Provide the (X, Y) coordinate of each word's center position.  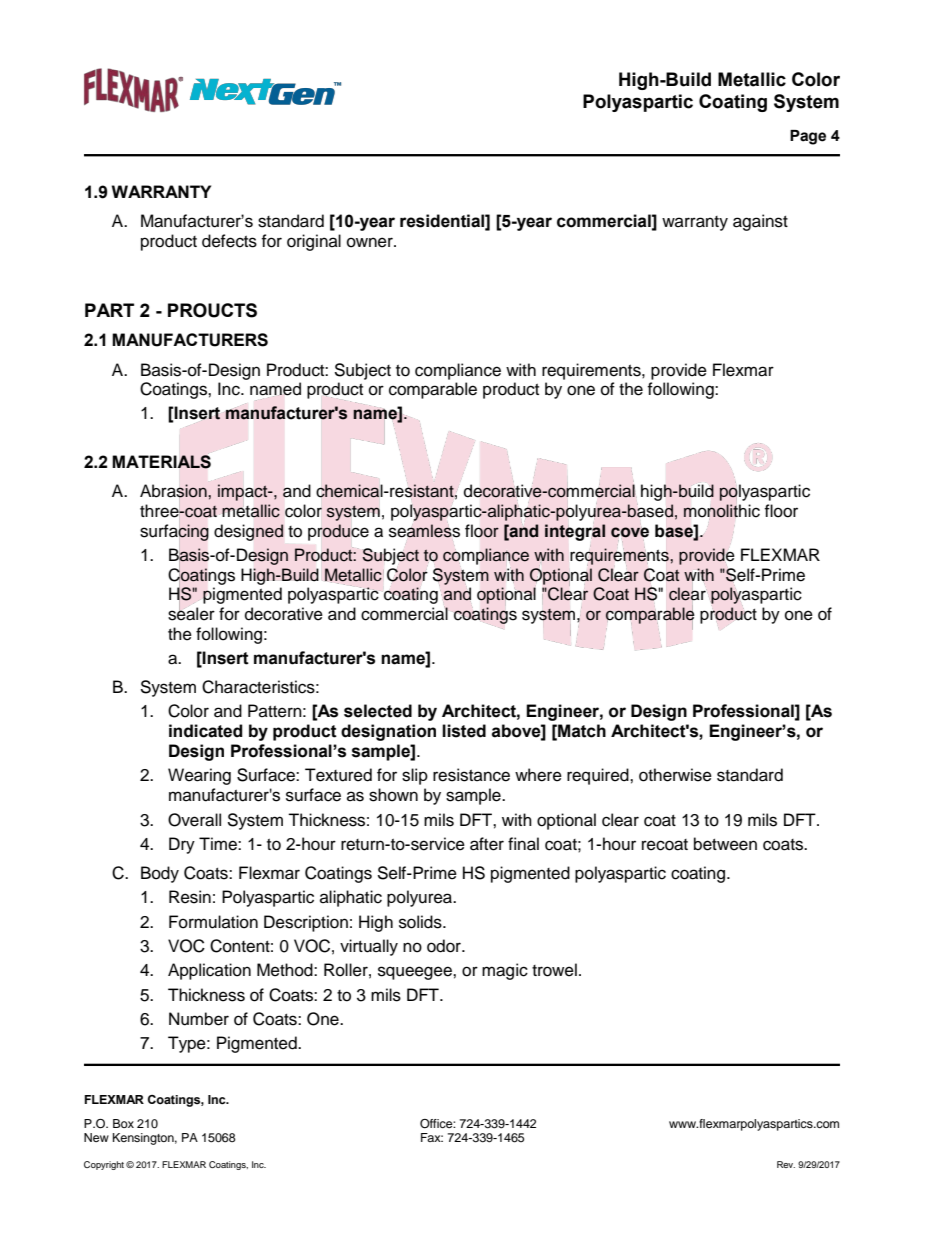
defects (229, 241)
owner (371, 242)
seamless (424, 531)
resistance (471, 775)
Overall (194, 820)
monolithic (721, 511)
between (725, 844)
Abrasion (174, 492)
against (760, 222)
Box (123, 1123)
